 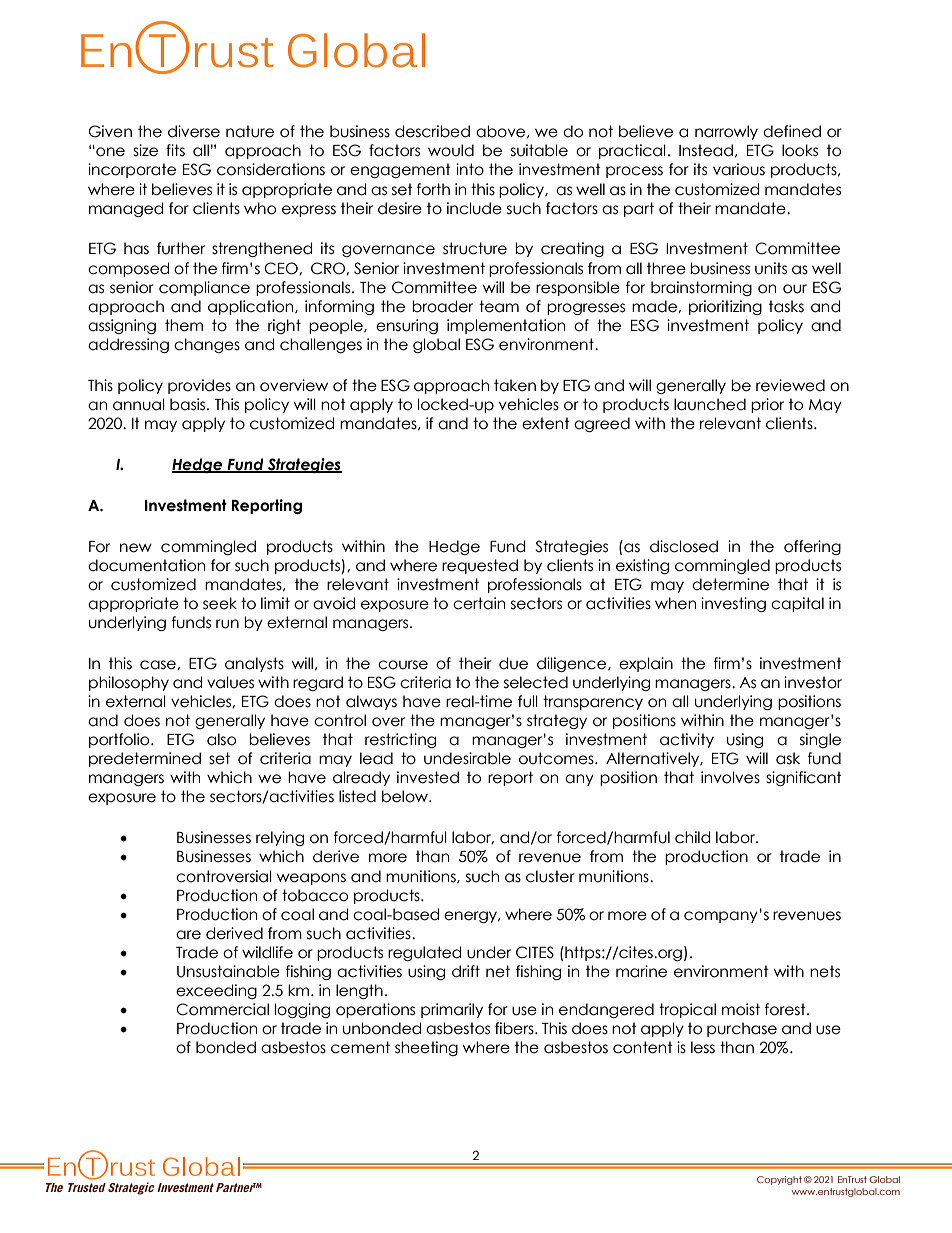 I want to click on certain, so click(x=479, y=603).
